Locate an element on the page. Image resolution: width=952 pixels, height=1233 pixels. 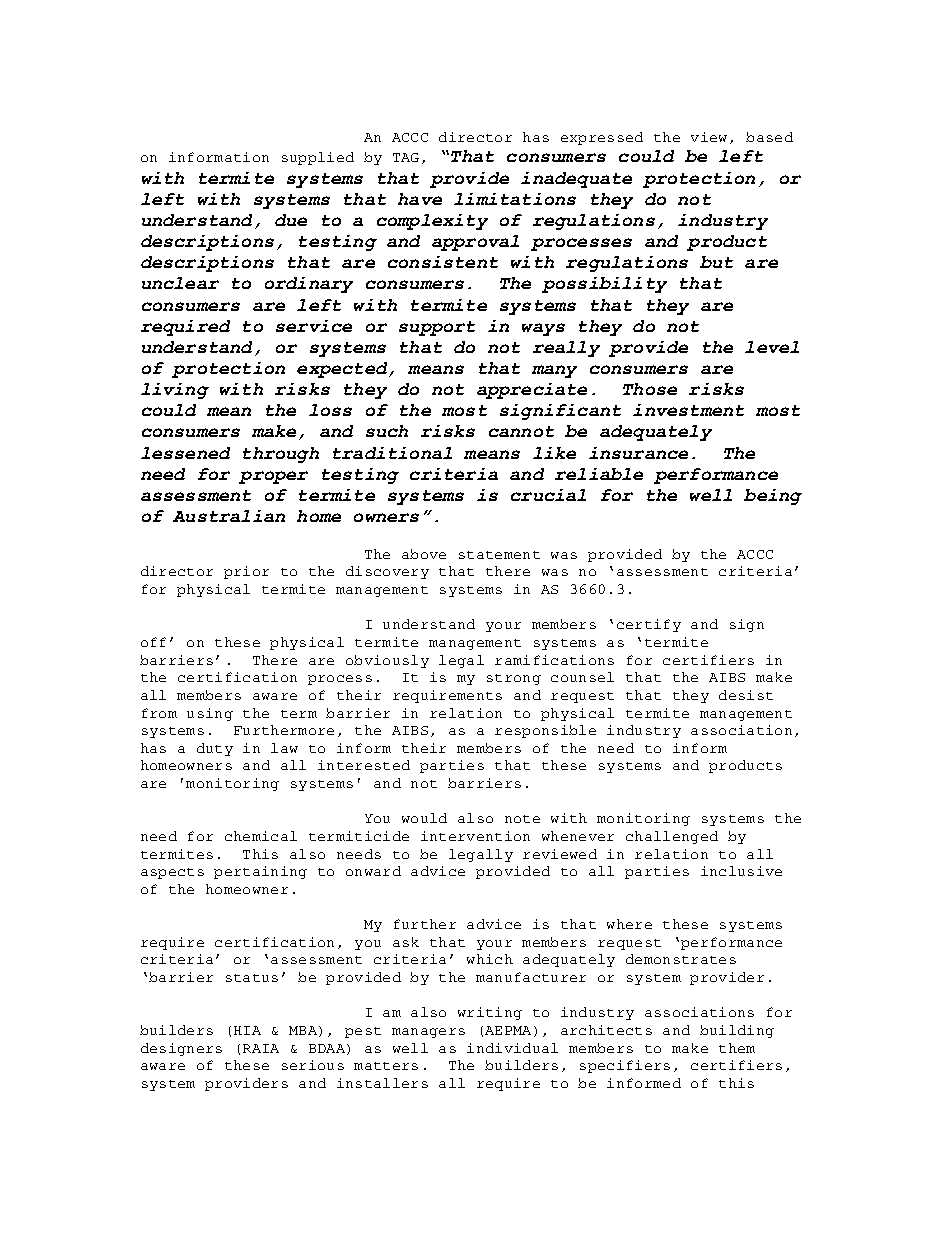
insurance is located at coordinates (638, 453).
